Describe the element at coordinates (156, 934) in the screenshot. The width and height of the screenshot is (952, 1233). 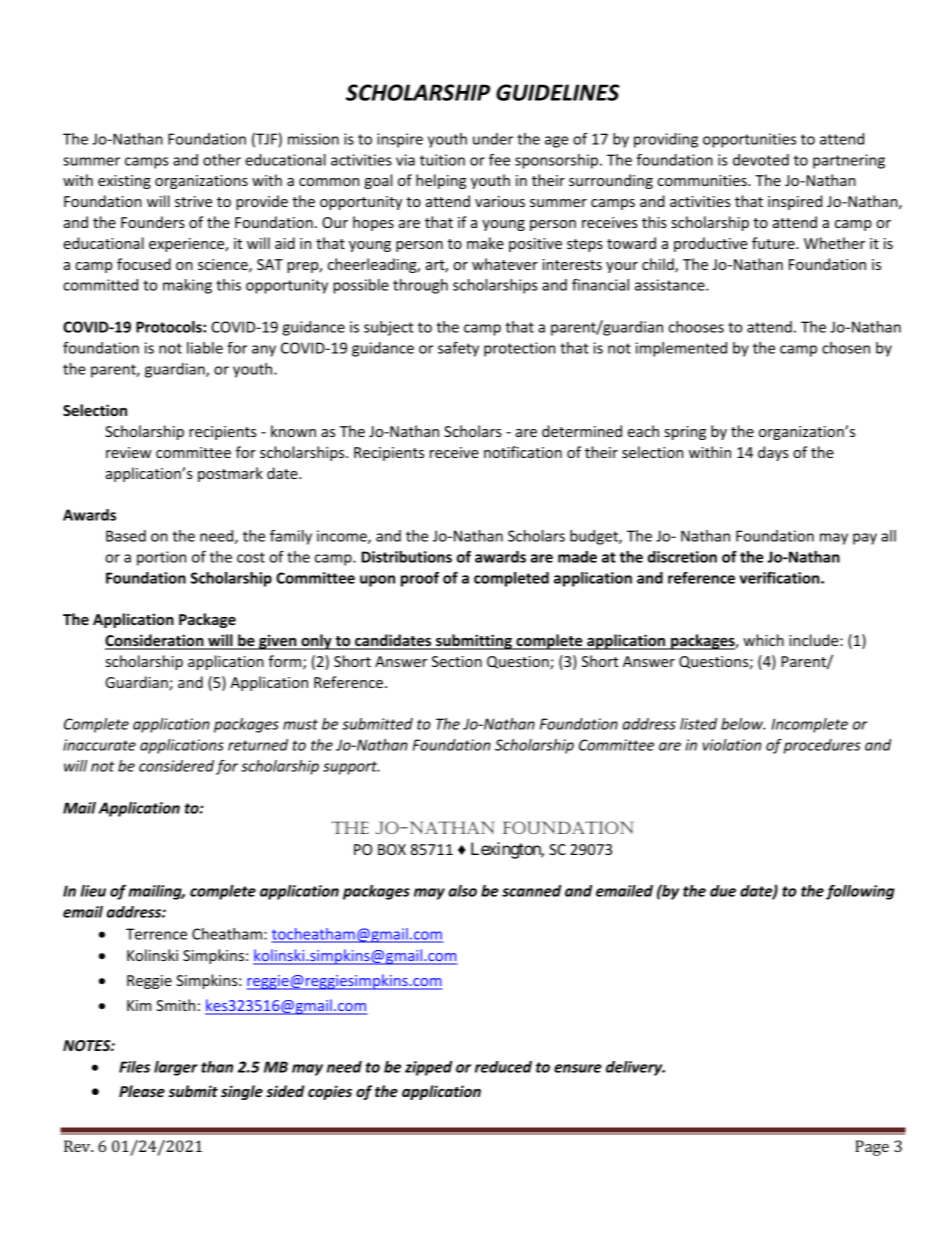
I see `Terrence` at that location.
